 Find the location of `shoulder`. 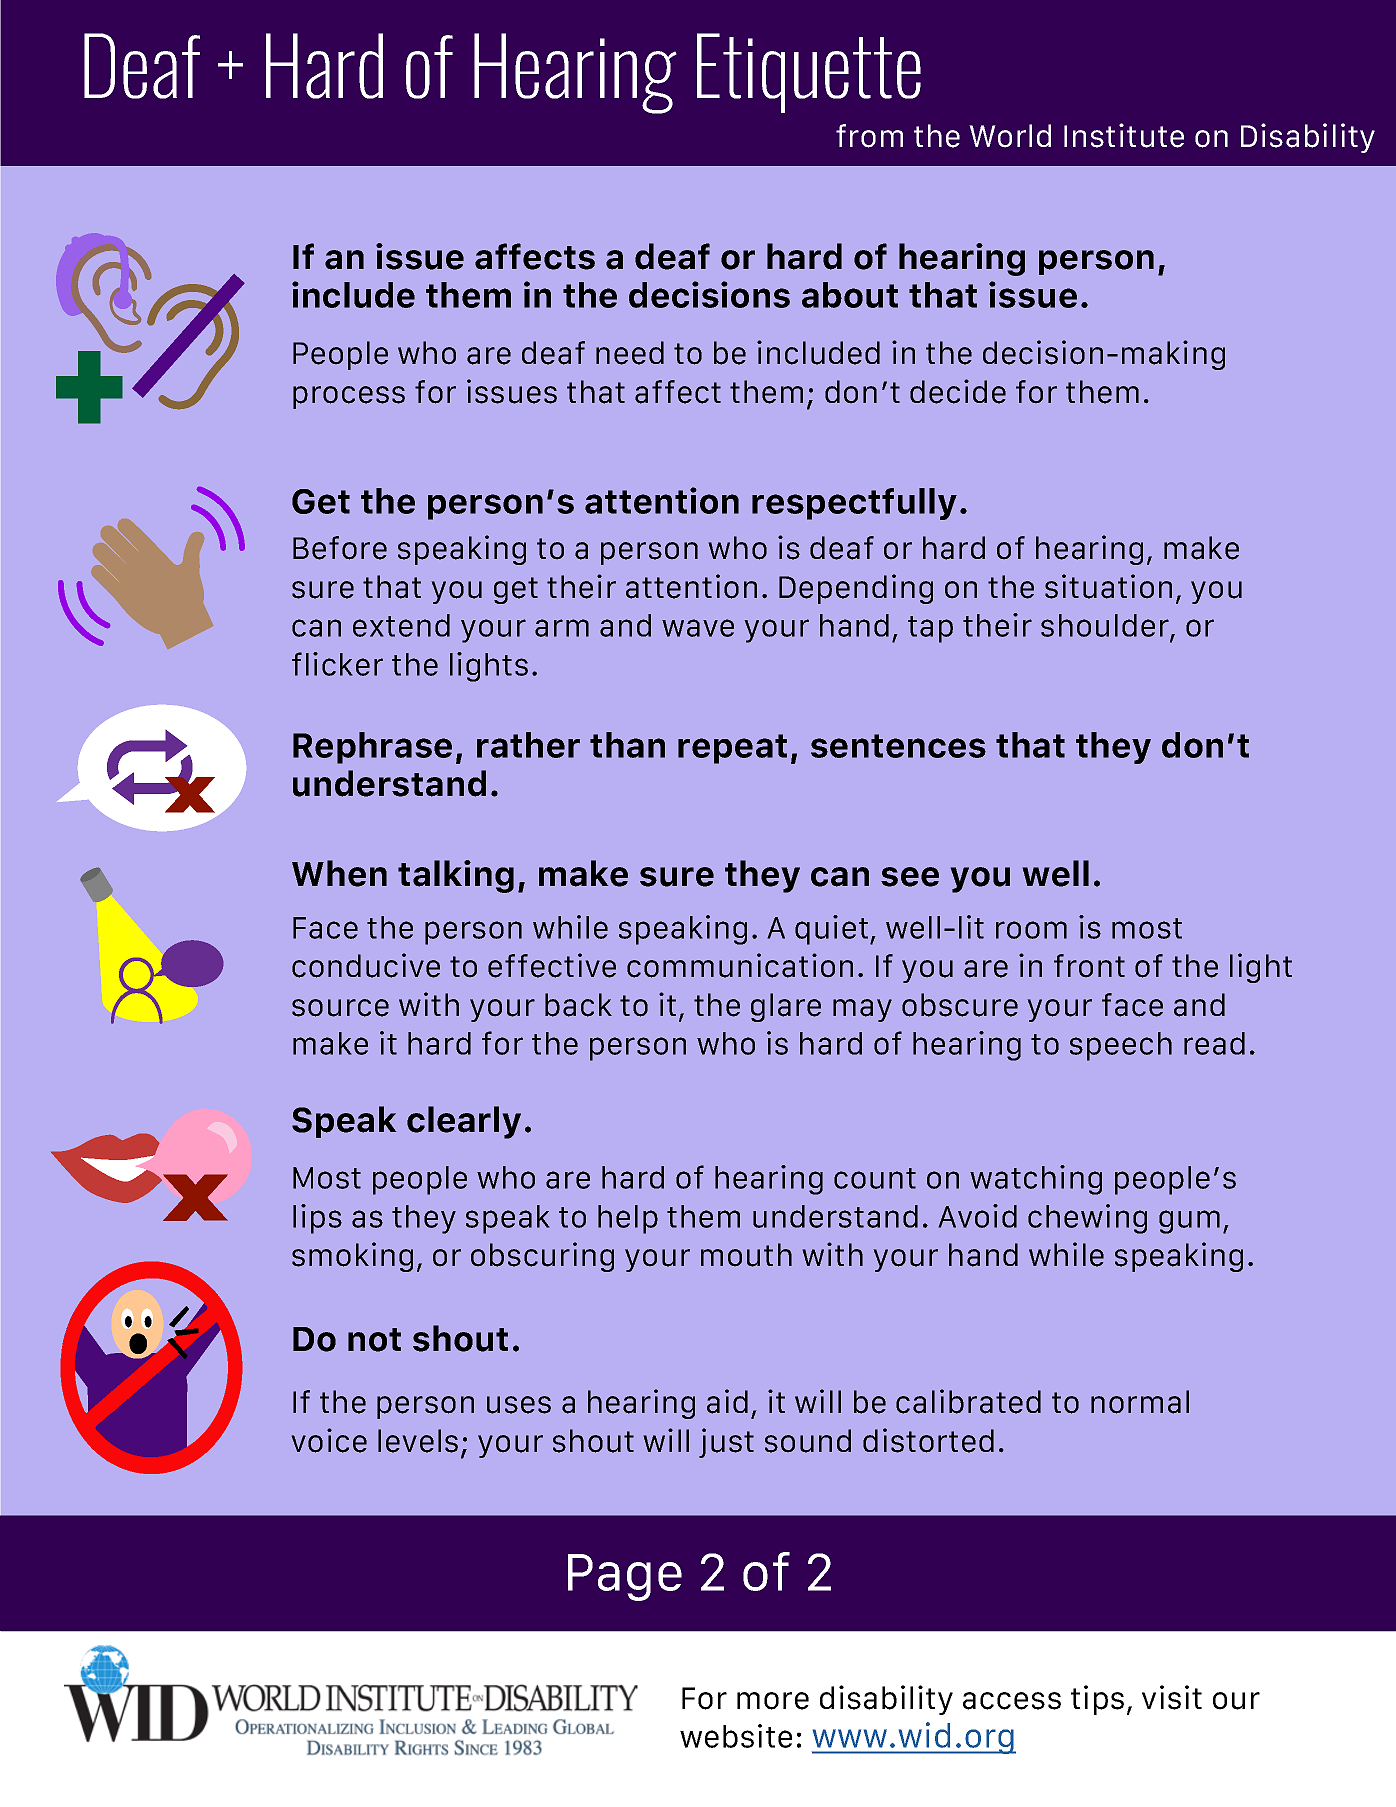

shoulder is located at coordinates (1106, 627).
